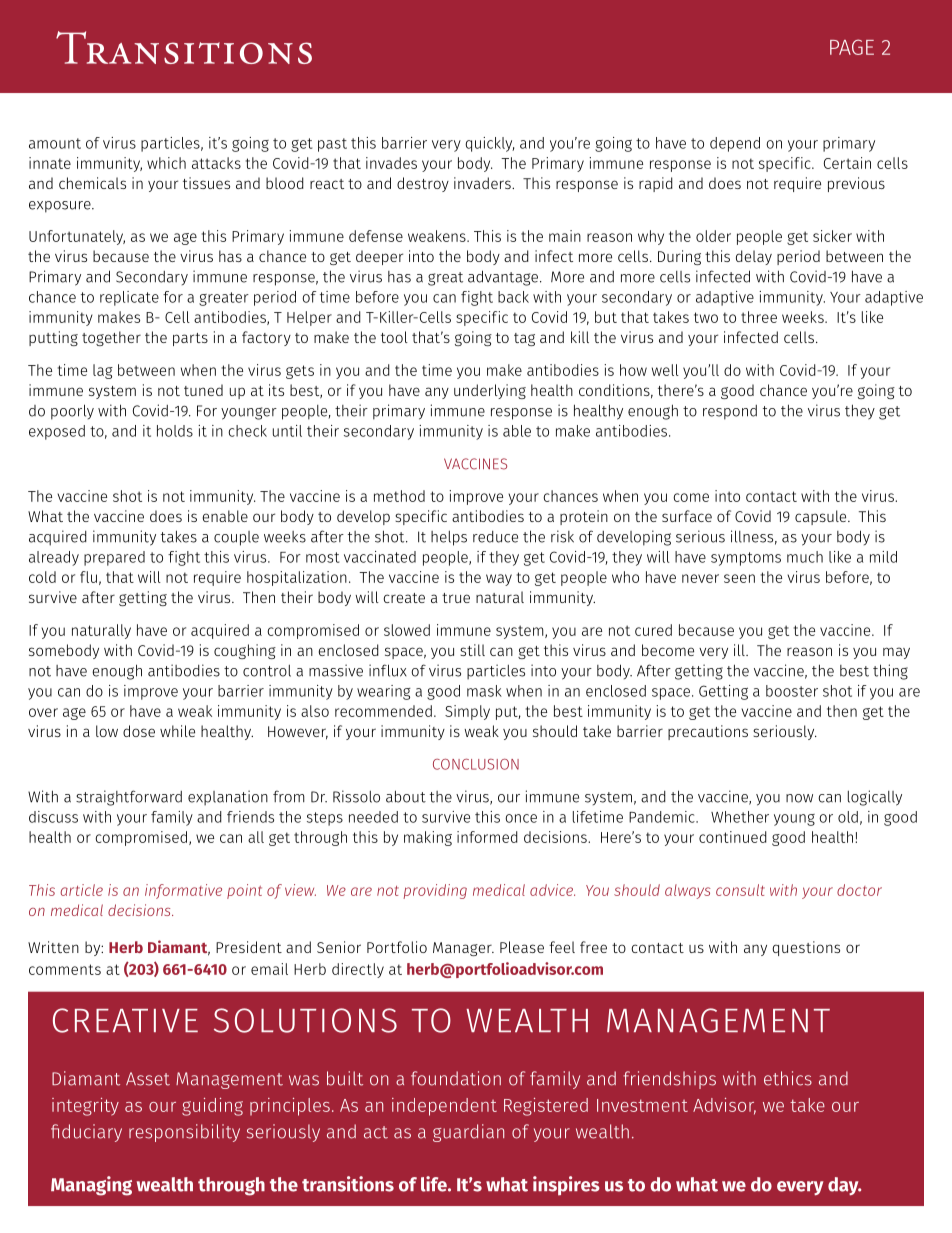 The width and height of the screenshot is (952, 1233). What do you see at coordinates (111, 338) in the screenshot?
I see `together` at bounding box center [111, 338].
